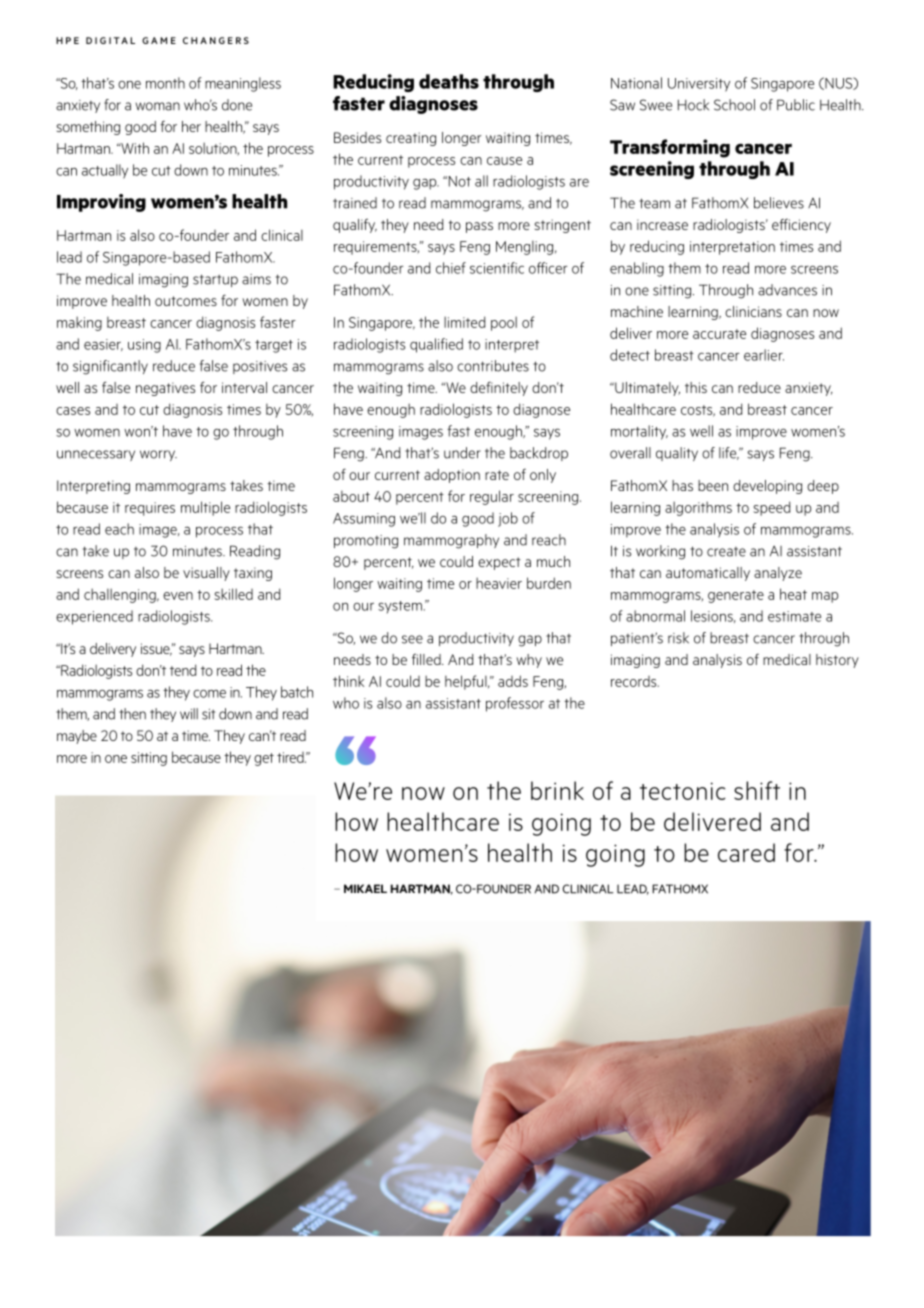 The height and width of the screenshot is (1308, 924). What do you see at coordinates (158, 106) in the screenshot?
I see `woman` at bounding box center [158, 106].
